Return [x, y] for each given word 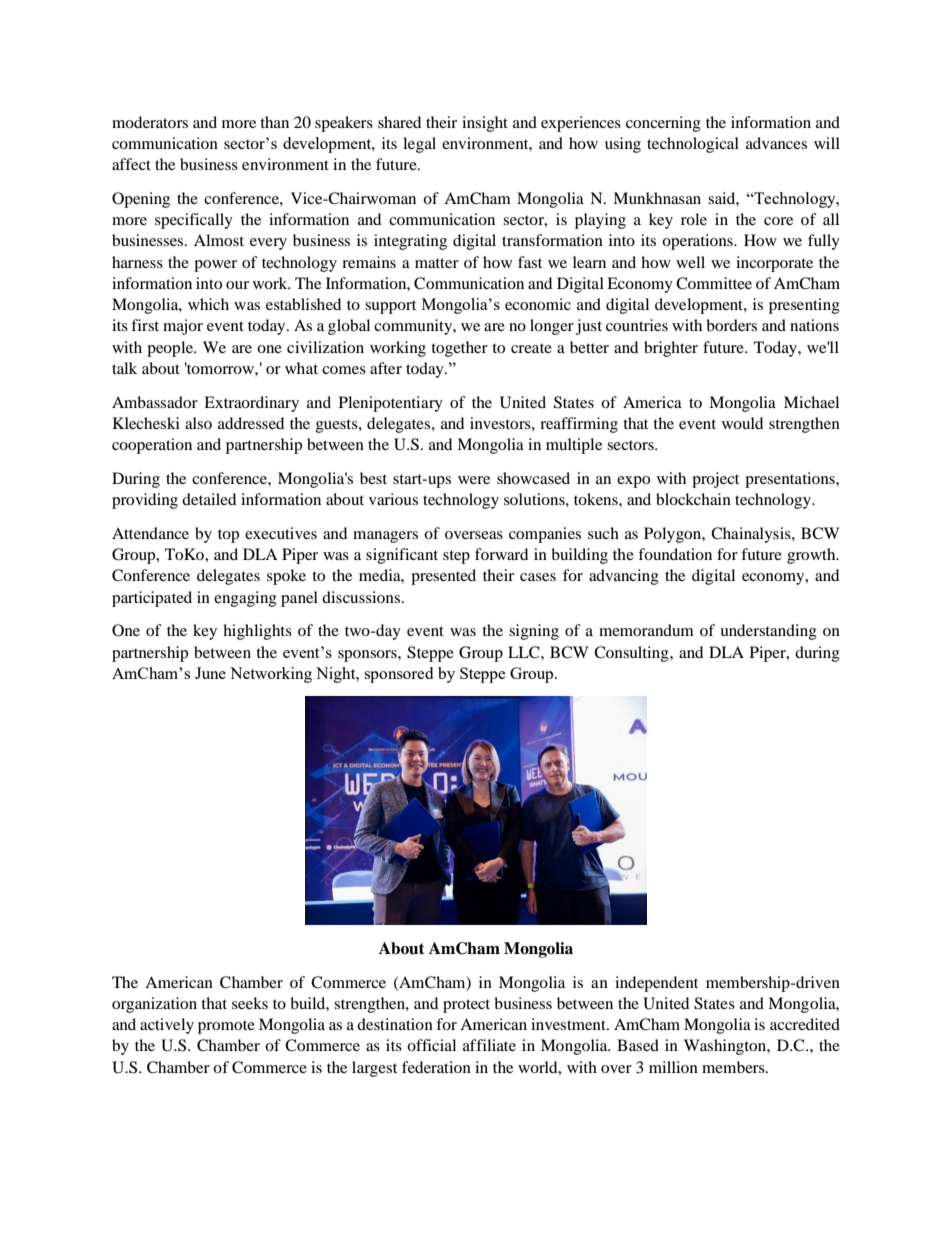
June [210, 673]
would [742, 423]
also [198, 423]
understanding [768, 632]
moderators [150, 122]
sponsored [398, 675]
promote [226, 1027]
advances [776, 143]
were [474, 480]
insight [485, 124]
